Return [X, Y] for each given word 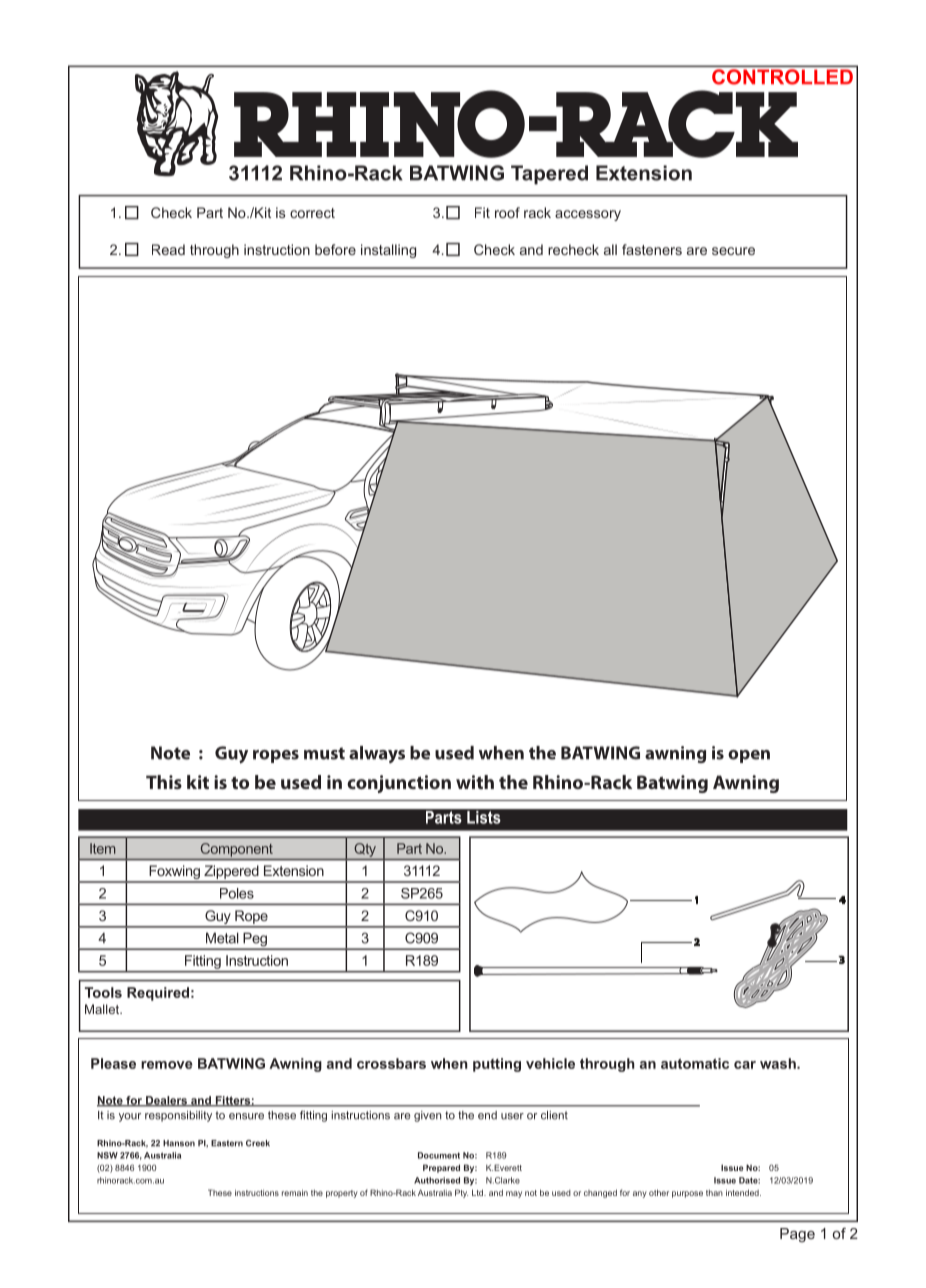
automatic [695, 1063]
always [377, 754]
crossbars [391, 1063]
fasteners [652, 249]
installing [388, 251]
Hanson [179, 1143]
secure [733, 251]
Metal [222, 938]
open [749, 756]
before [335, 249]
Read [168, 249]
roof [507, 212]
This [164, 782]
